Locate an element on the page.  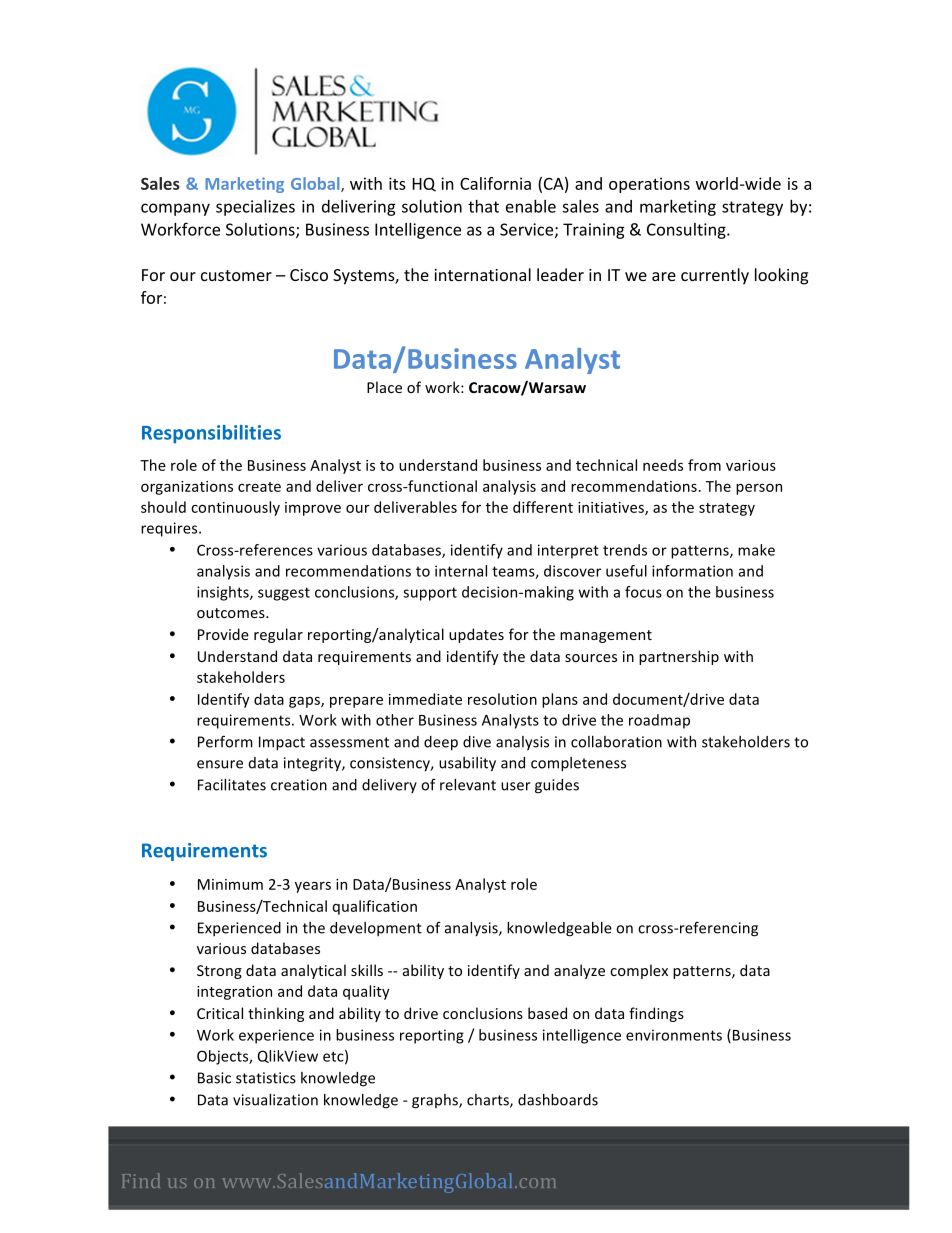
Basic is located at coordinates (214, 1078).
